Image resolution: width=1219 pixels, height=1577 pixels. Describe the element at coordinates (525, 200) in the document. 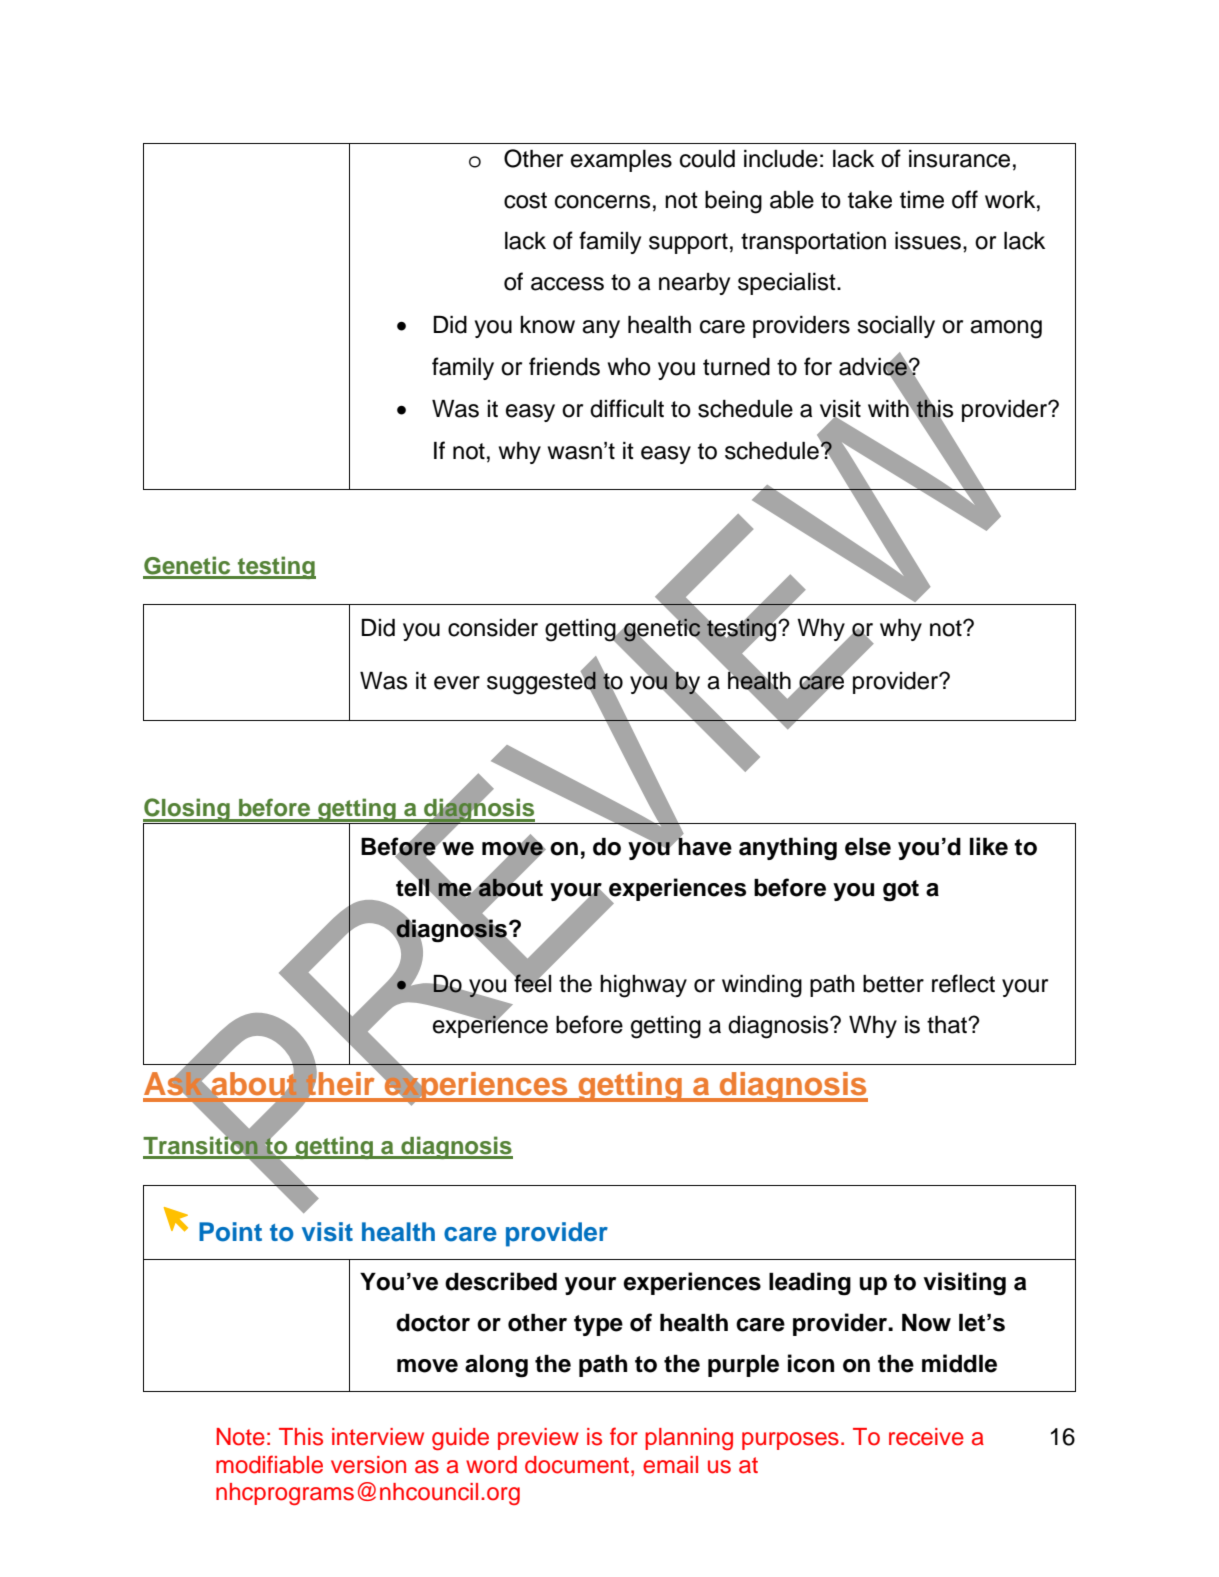

I see `cost` at that location.
